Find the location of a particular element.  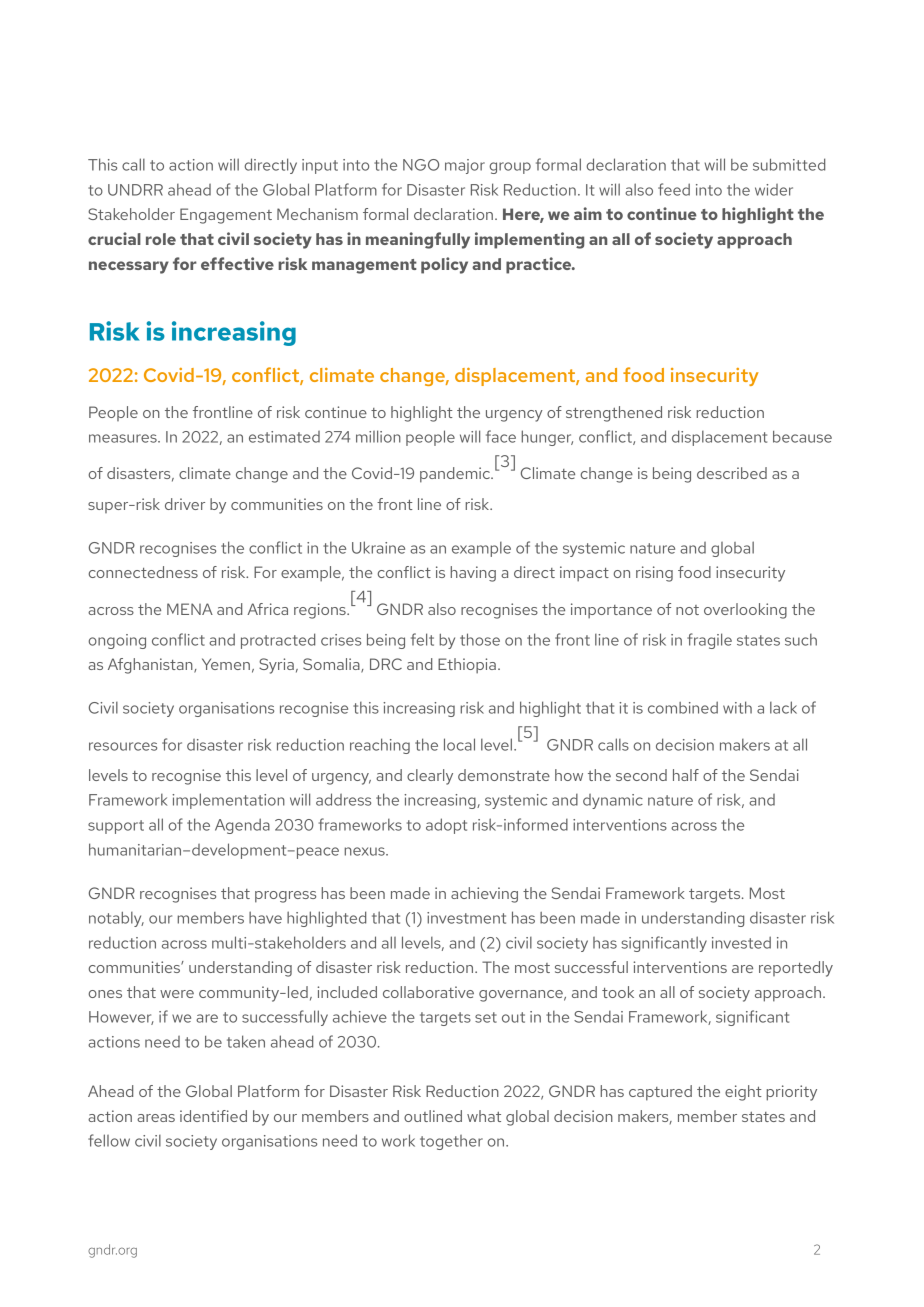

pandemic is located at coordinates (456, 475).
